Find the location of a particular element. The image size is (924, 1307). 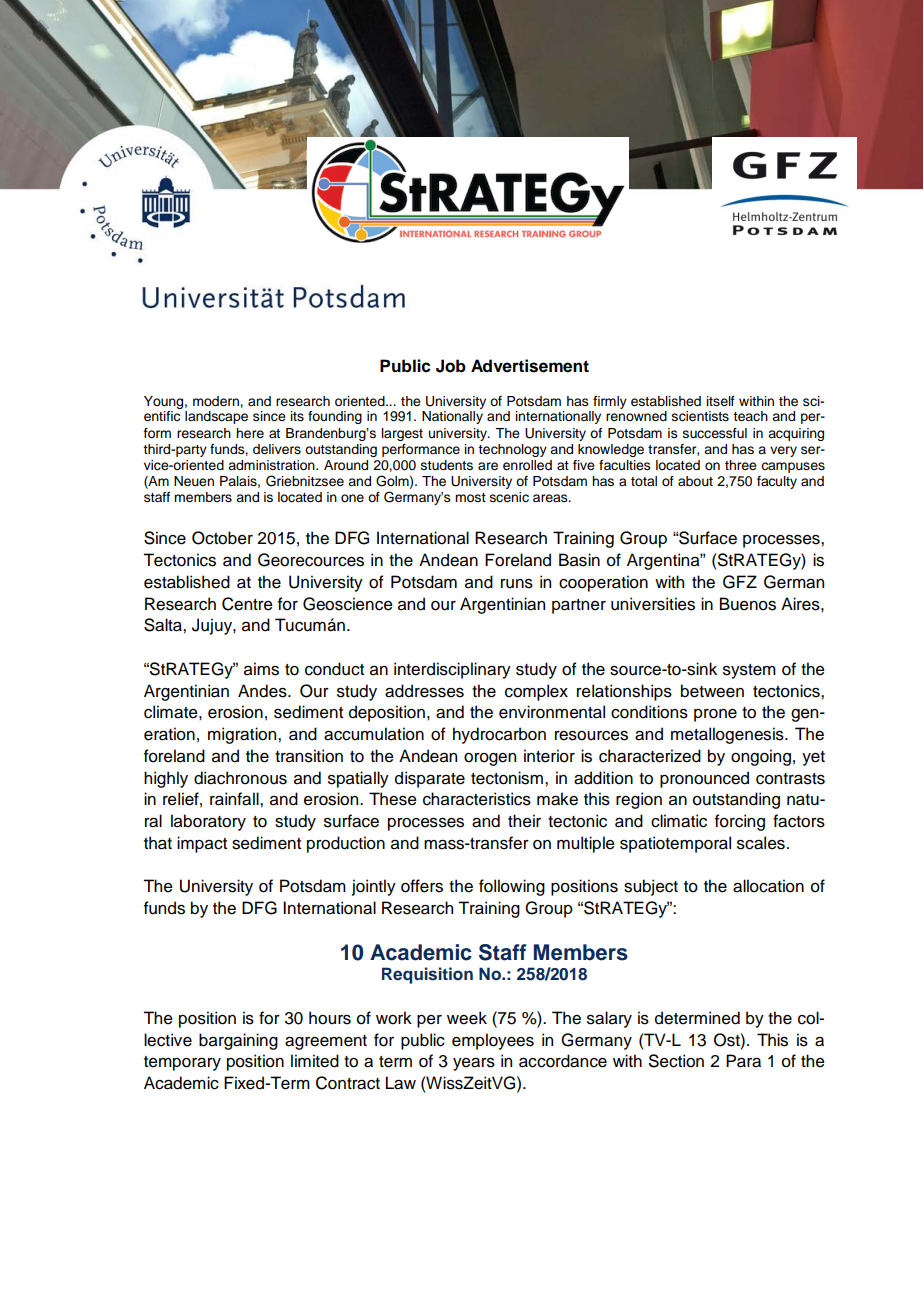

modern is located at coordinates (217, 401).
